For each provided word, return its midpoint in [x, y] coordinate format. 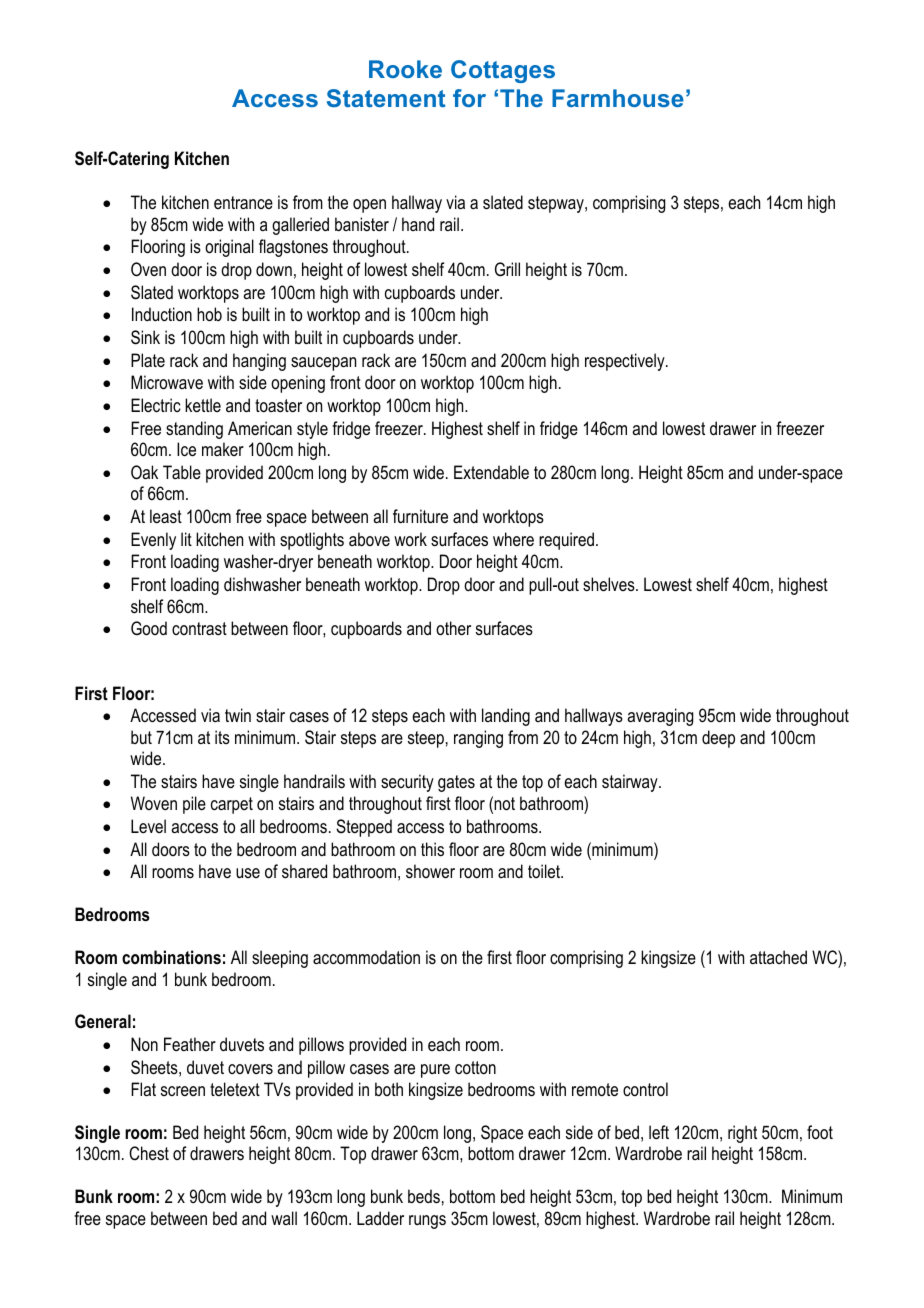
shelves [610, 584]
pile [194, 805]
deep [718, 739]
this [432, 849]
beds [424, 1196]
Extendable [491, 472]
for [469, 98]
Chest [149, 1153]
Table [182, 472]
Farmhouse [618, 98]
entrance [243, 202]
